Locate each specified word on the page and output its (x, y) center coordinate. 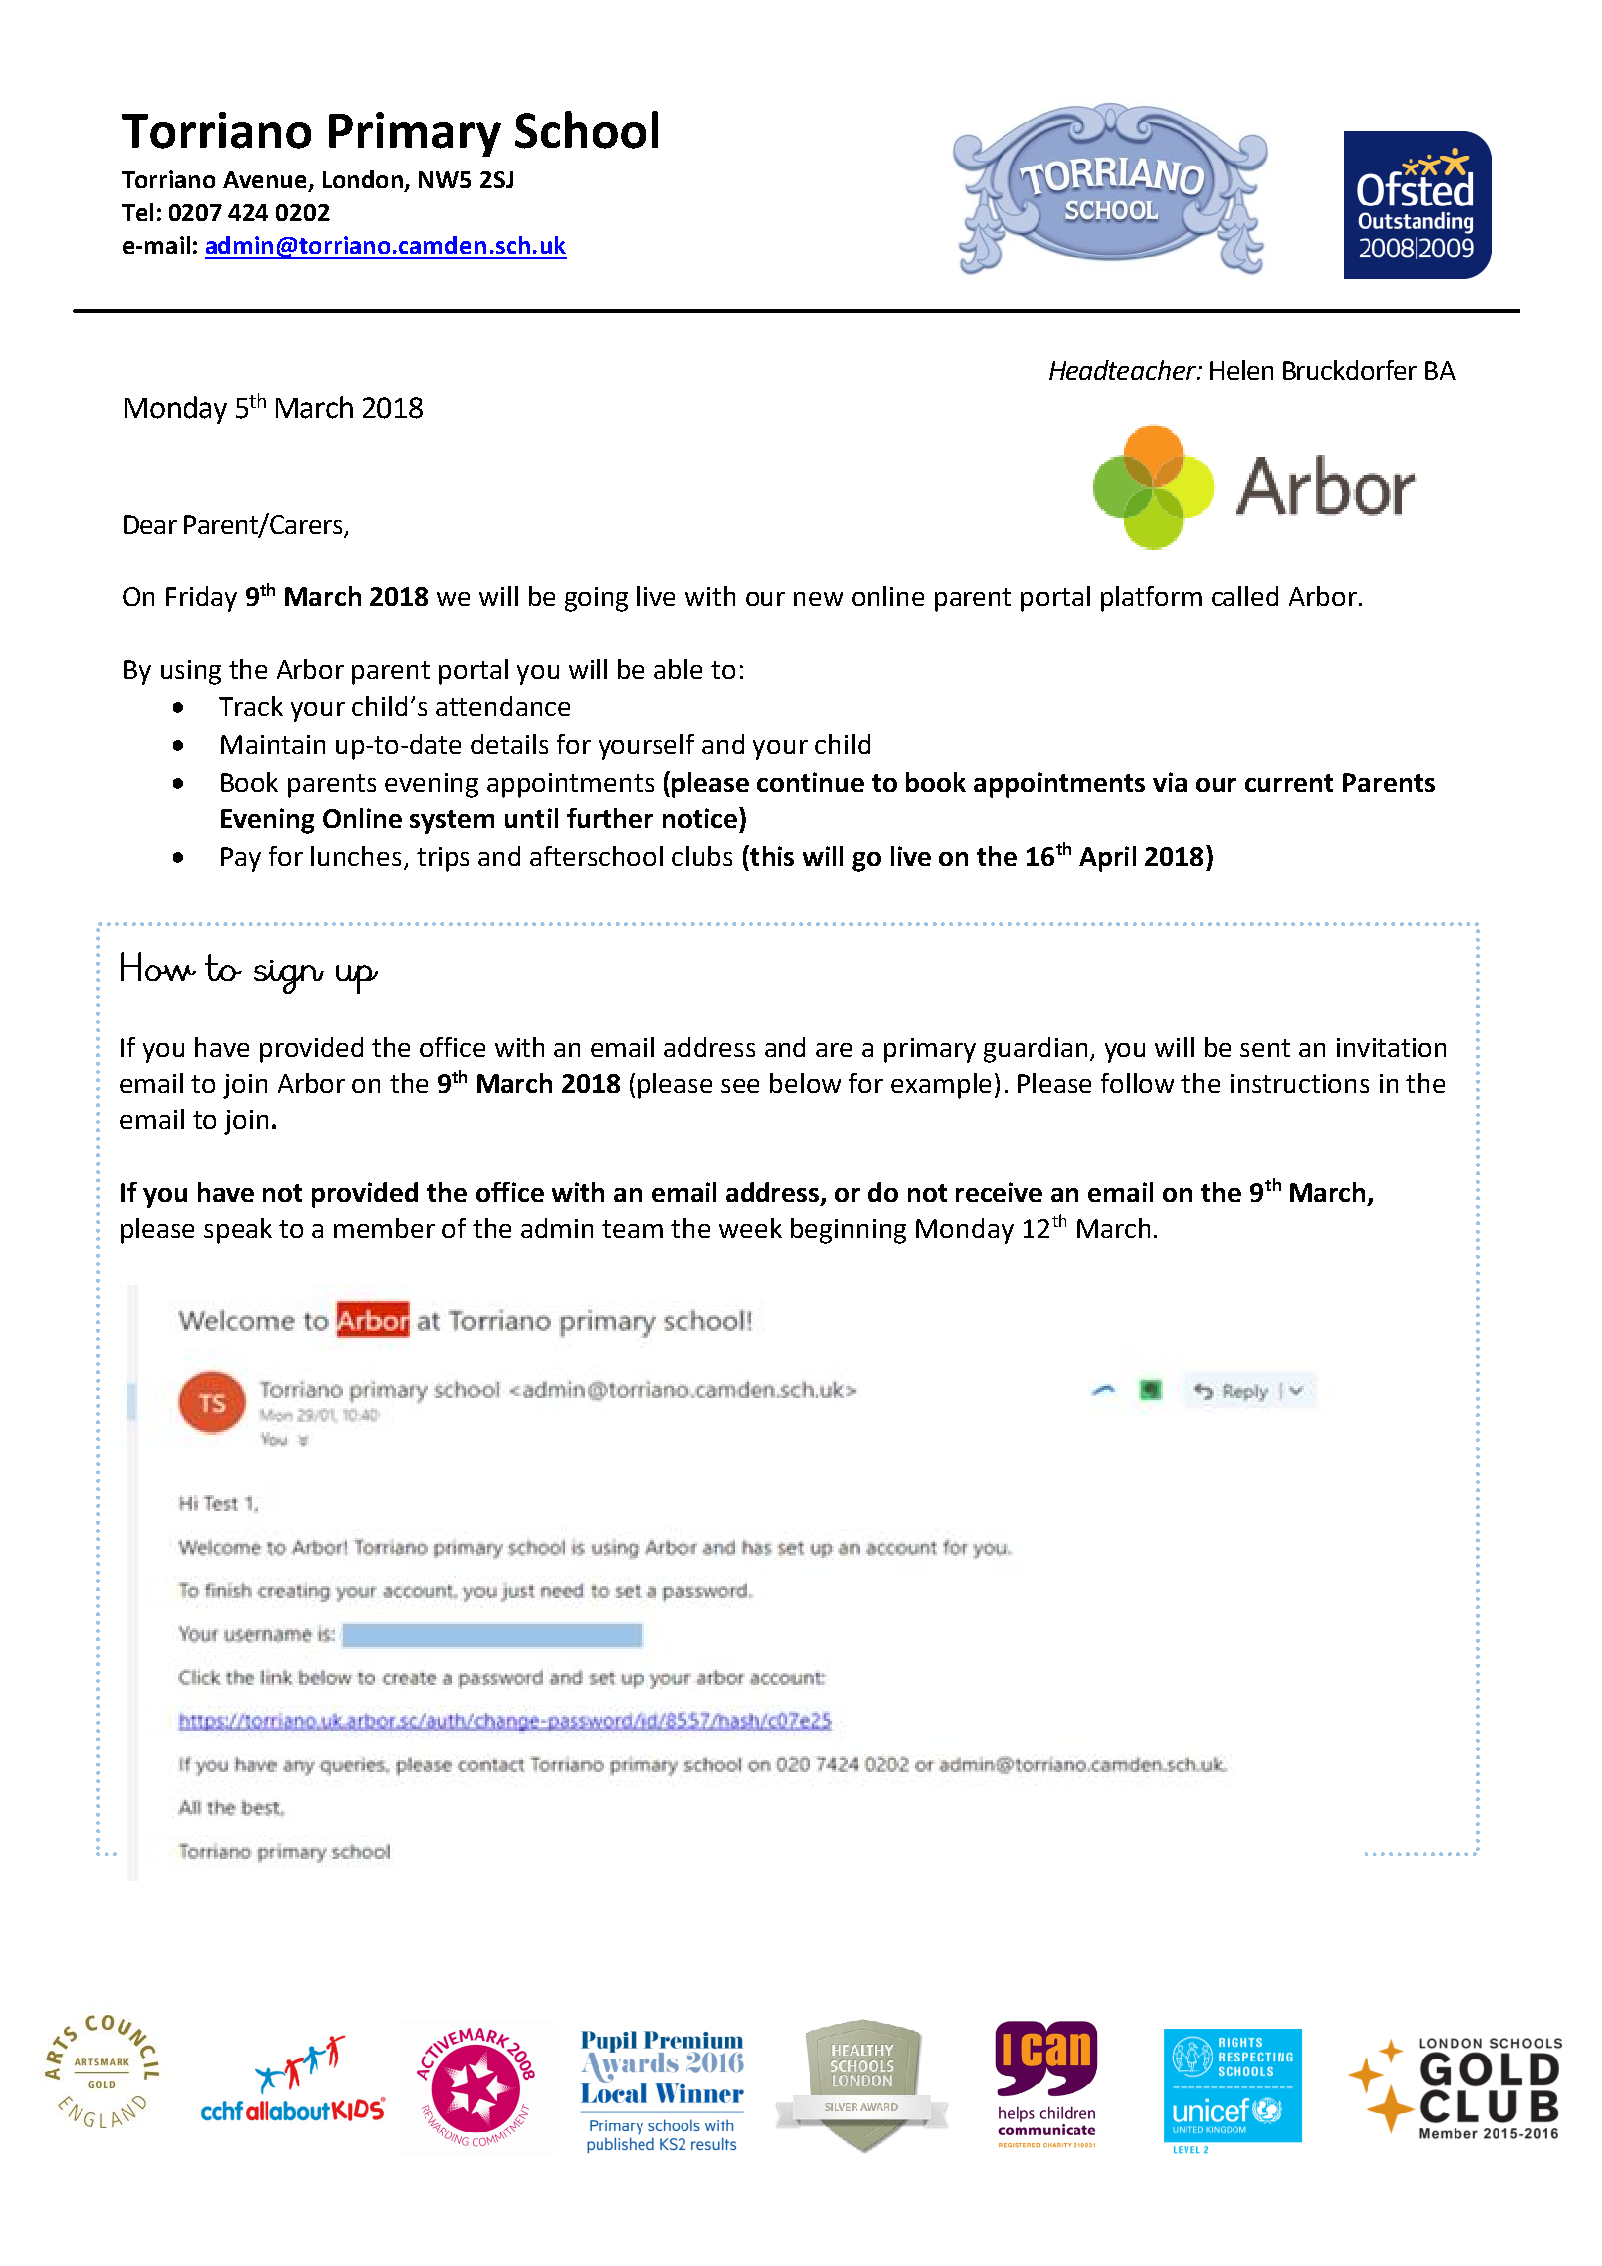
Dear (150, 524)
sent (1265, 1048)
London (364, 180)
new (818, 599)
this (771, 855)
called (1245, 596)
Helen (1241, 370)
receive (999, 1192)
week (750, 1228)
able (678, 669)
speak (238, 1231)
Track (251, 706)
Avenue (266, 181)
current (1289, 783)
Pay (241, 859)
